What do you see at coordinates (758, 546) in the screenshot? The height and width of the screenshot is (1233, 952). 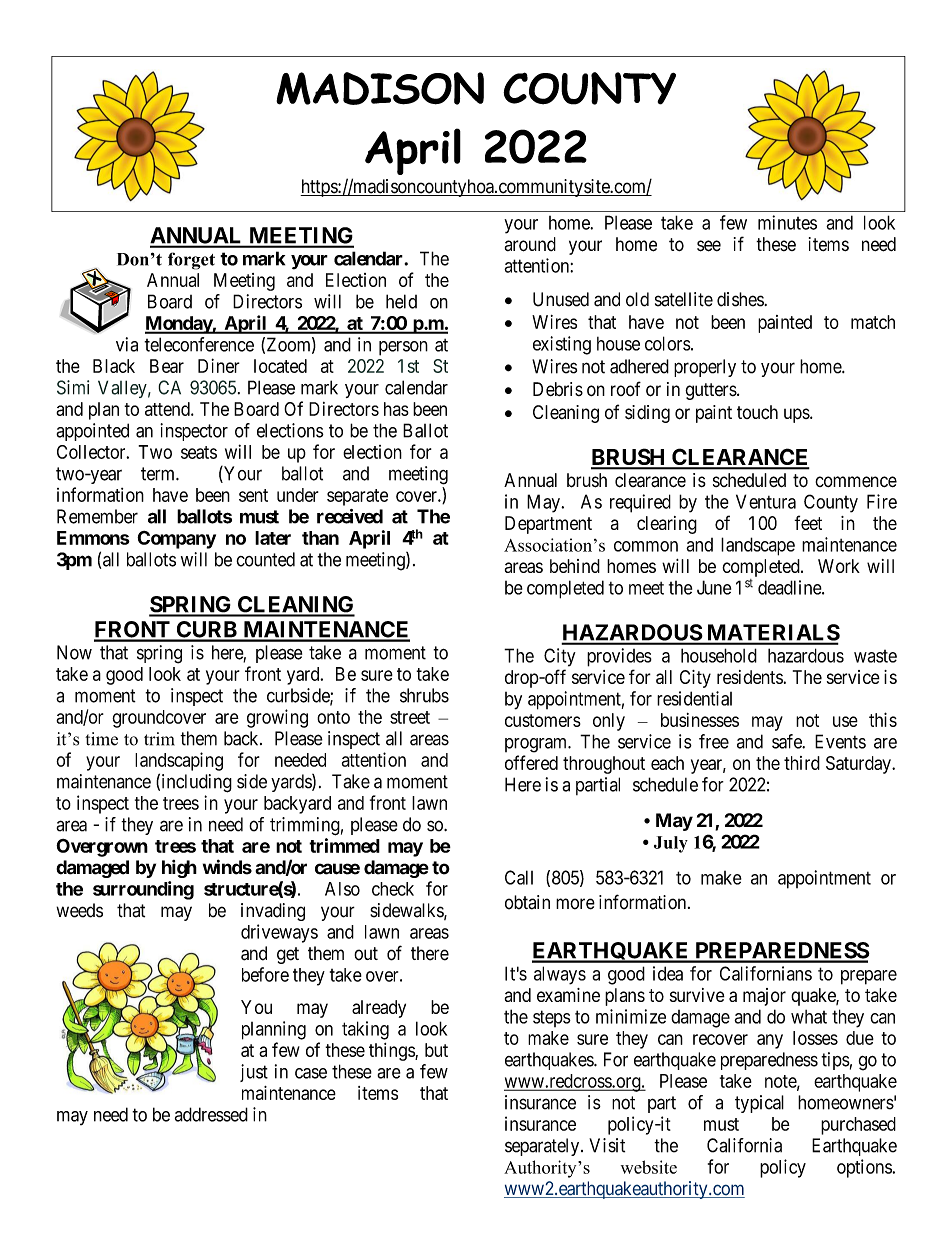 I see `landscape` at bounding box center [758, 546].
